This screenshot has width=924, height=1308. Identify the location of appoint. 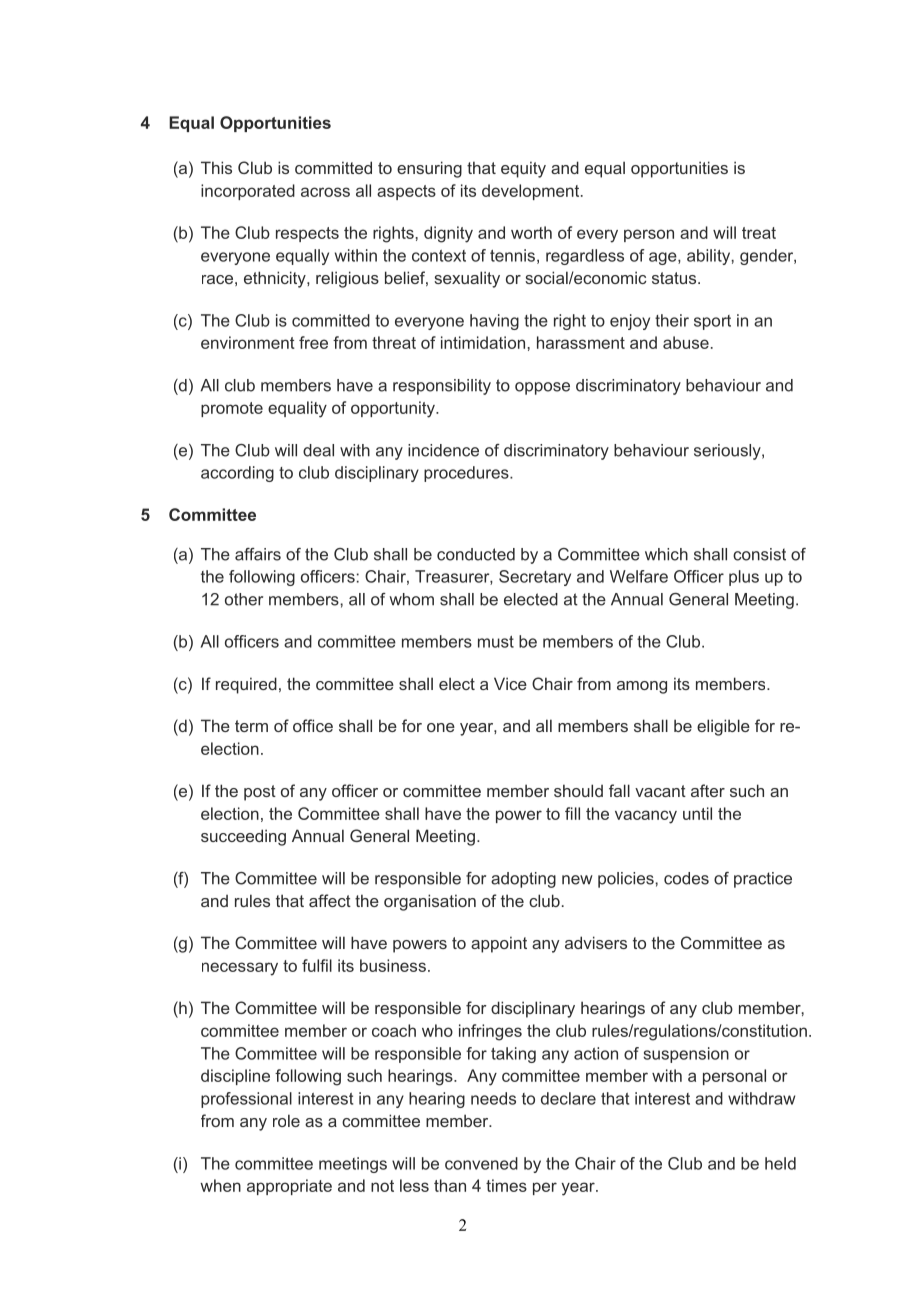
(499, 944).
